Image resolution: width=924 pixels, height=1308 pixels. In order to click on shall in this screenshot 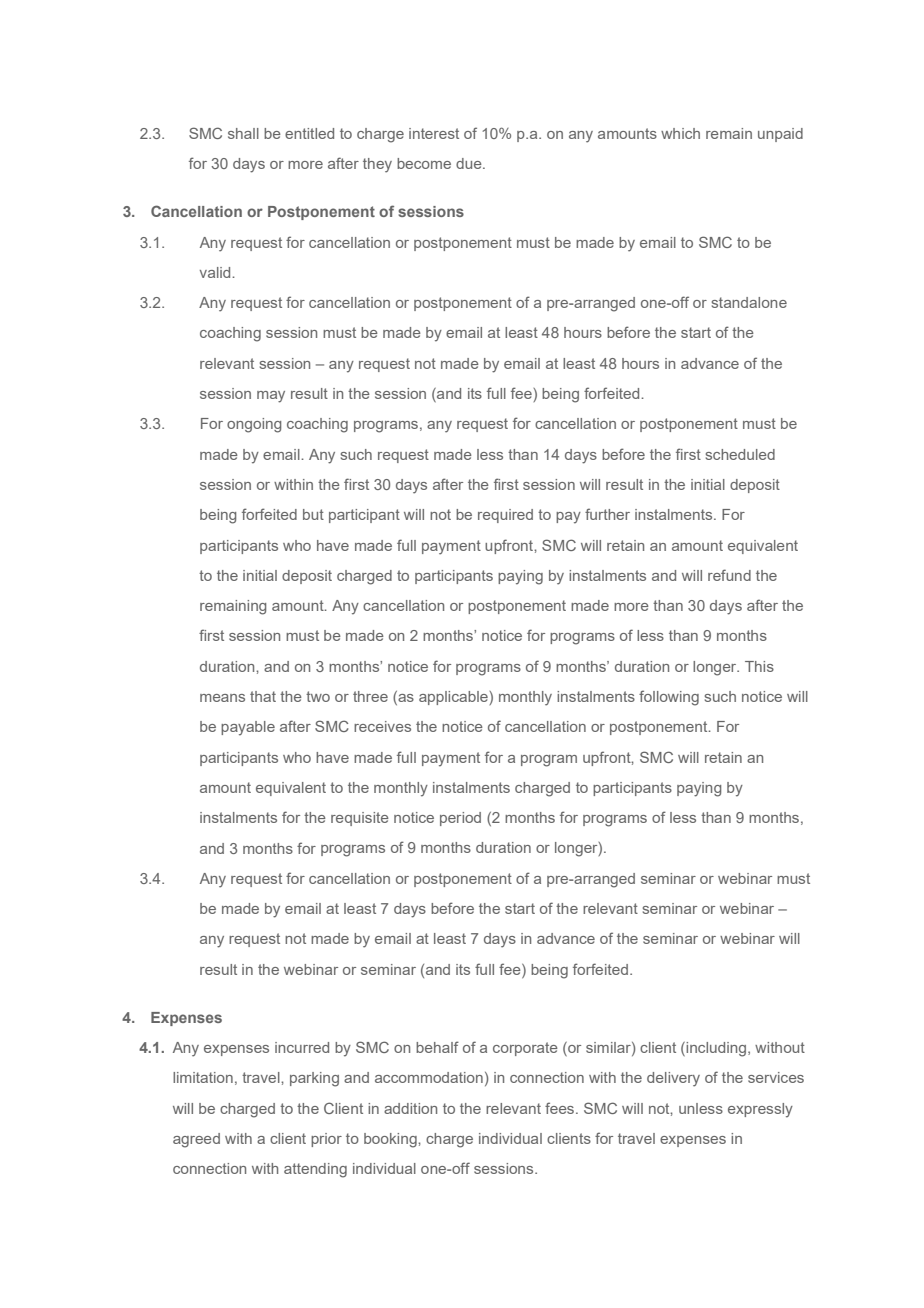, I will do `click(243, 133)`.
